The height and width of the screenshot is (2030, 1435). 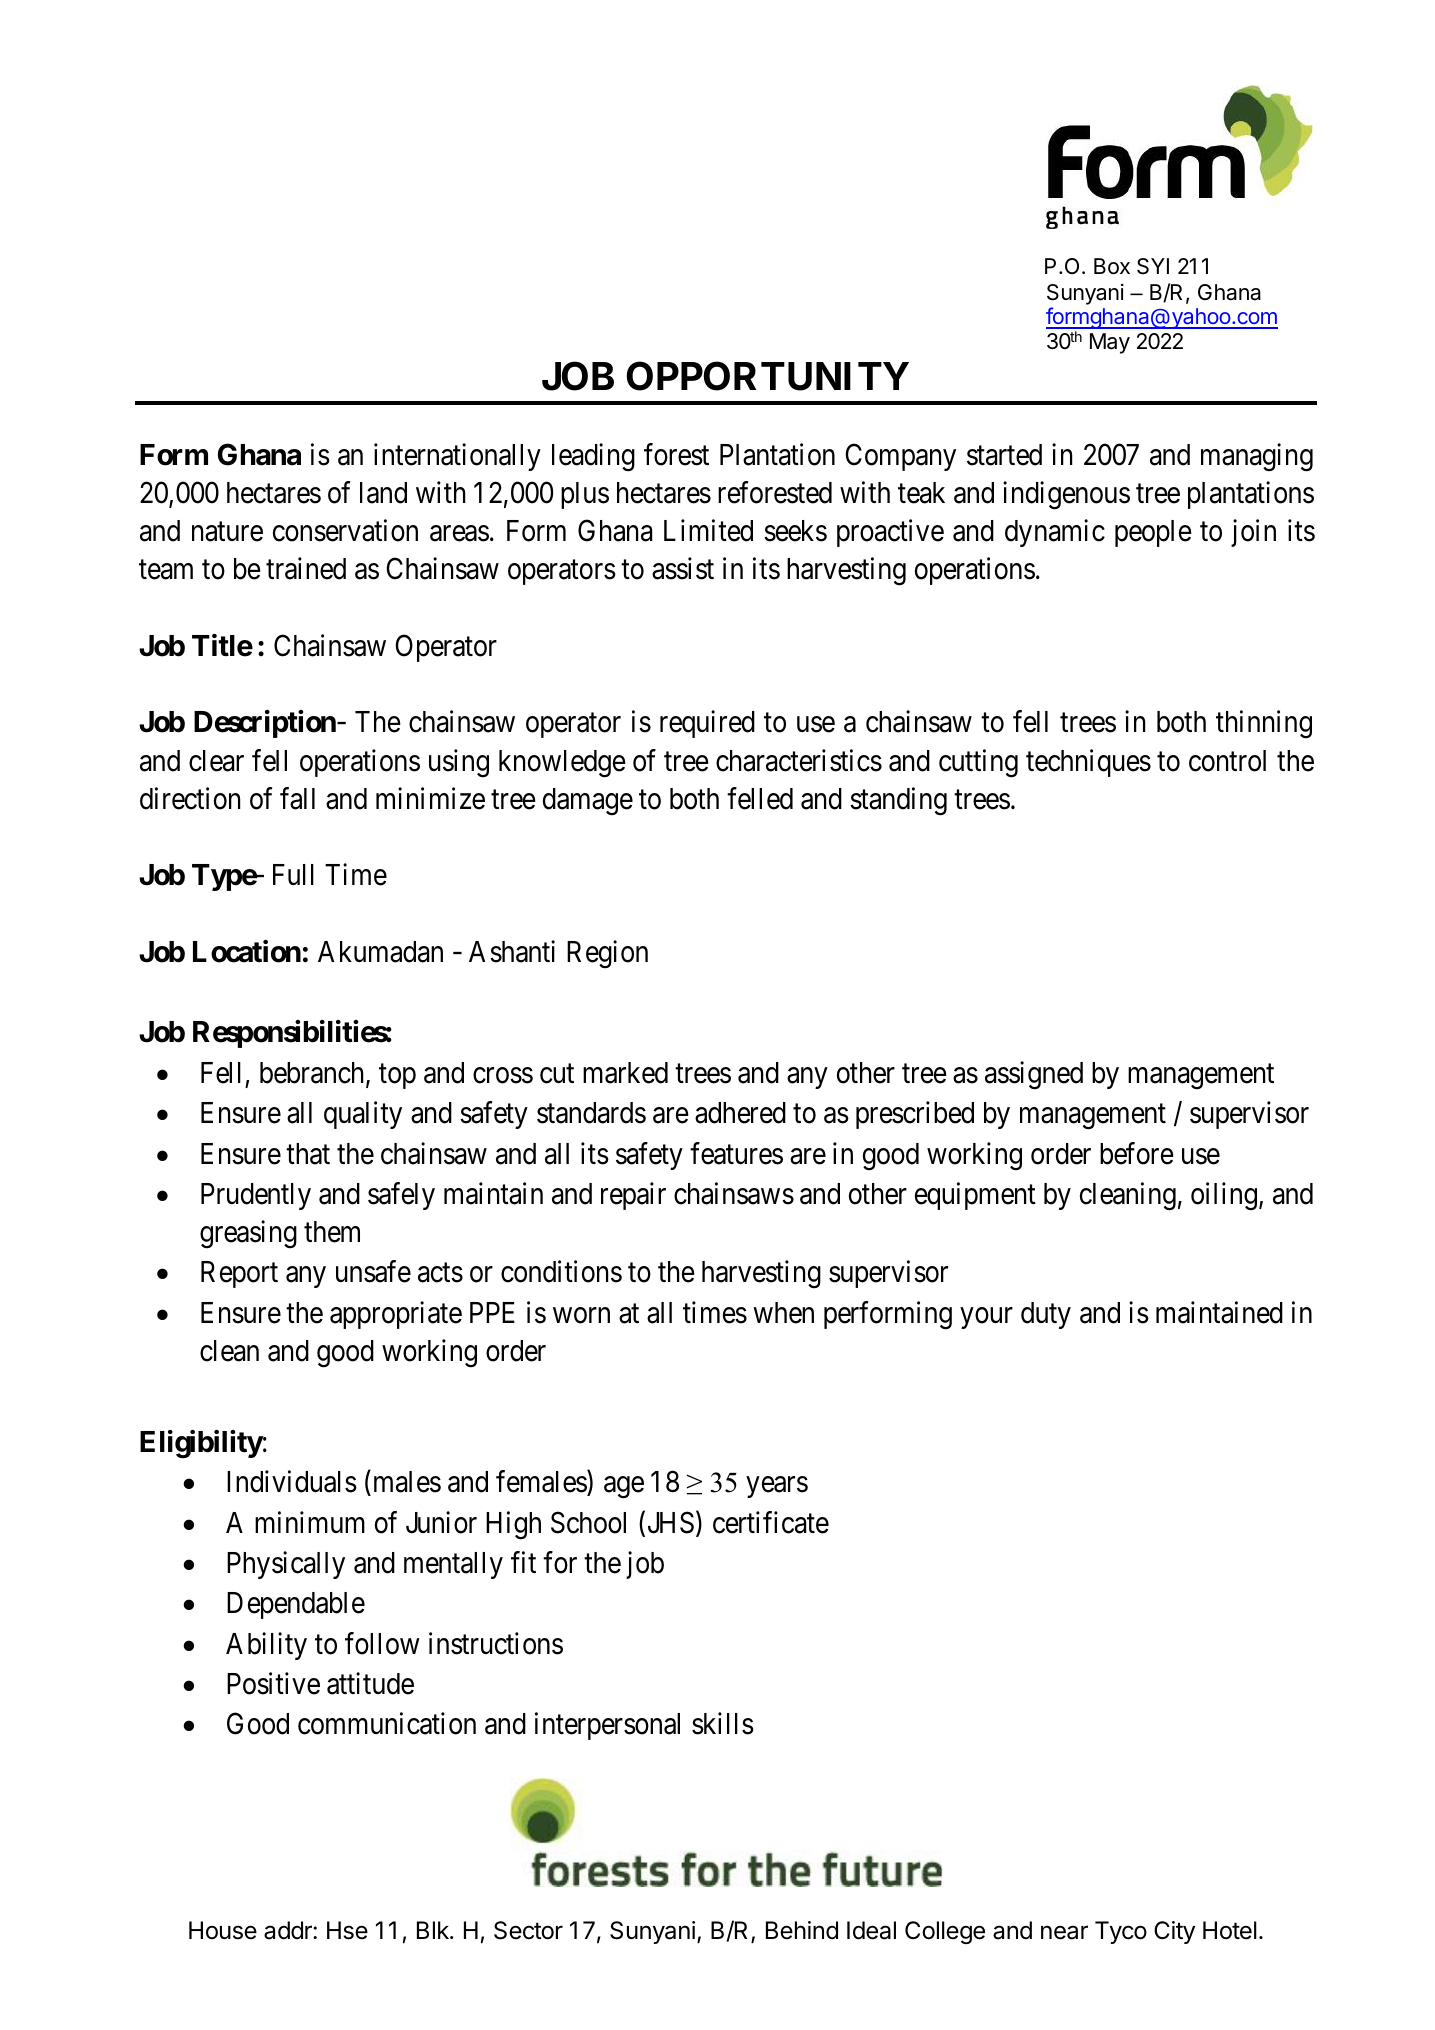 I want to click on quality, so click(x=363, y=1115).
